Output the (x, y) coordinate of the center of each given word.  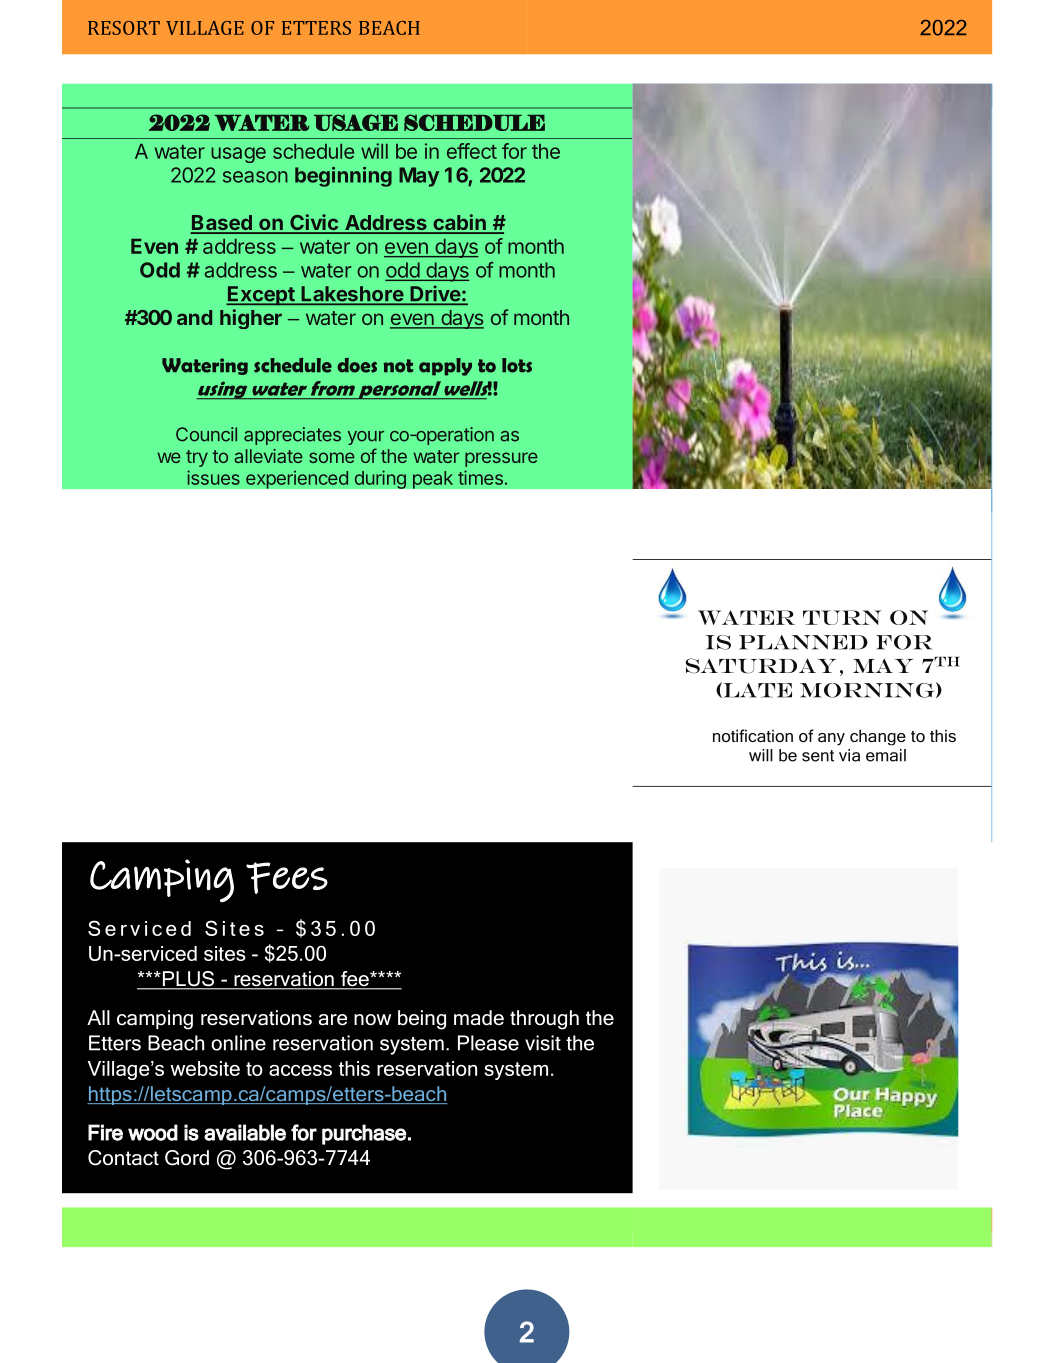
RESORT (124, 28)
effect (472, 151)
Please (488, 1043)
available (245, 1132)
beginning (343, 177)
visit (543, 1043)
